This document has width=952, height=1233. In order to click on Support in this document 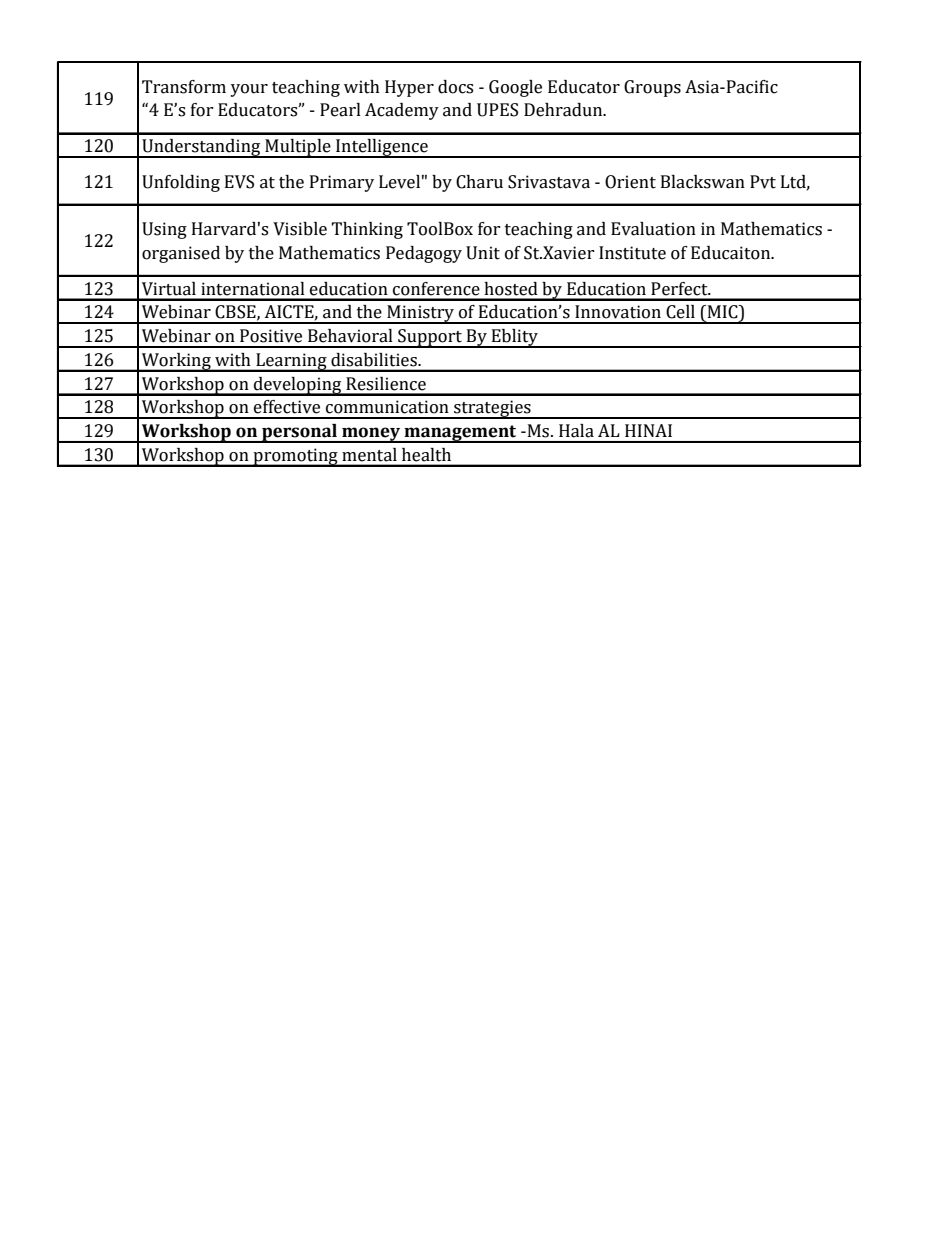, I will do `click(430, 338)`.
